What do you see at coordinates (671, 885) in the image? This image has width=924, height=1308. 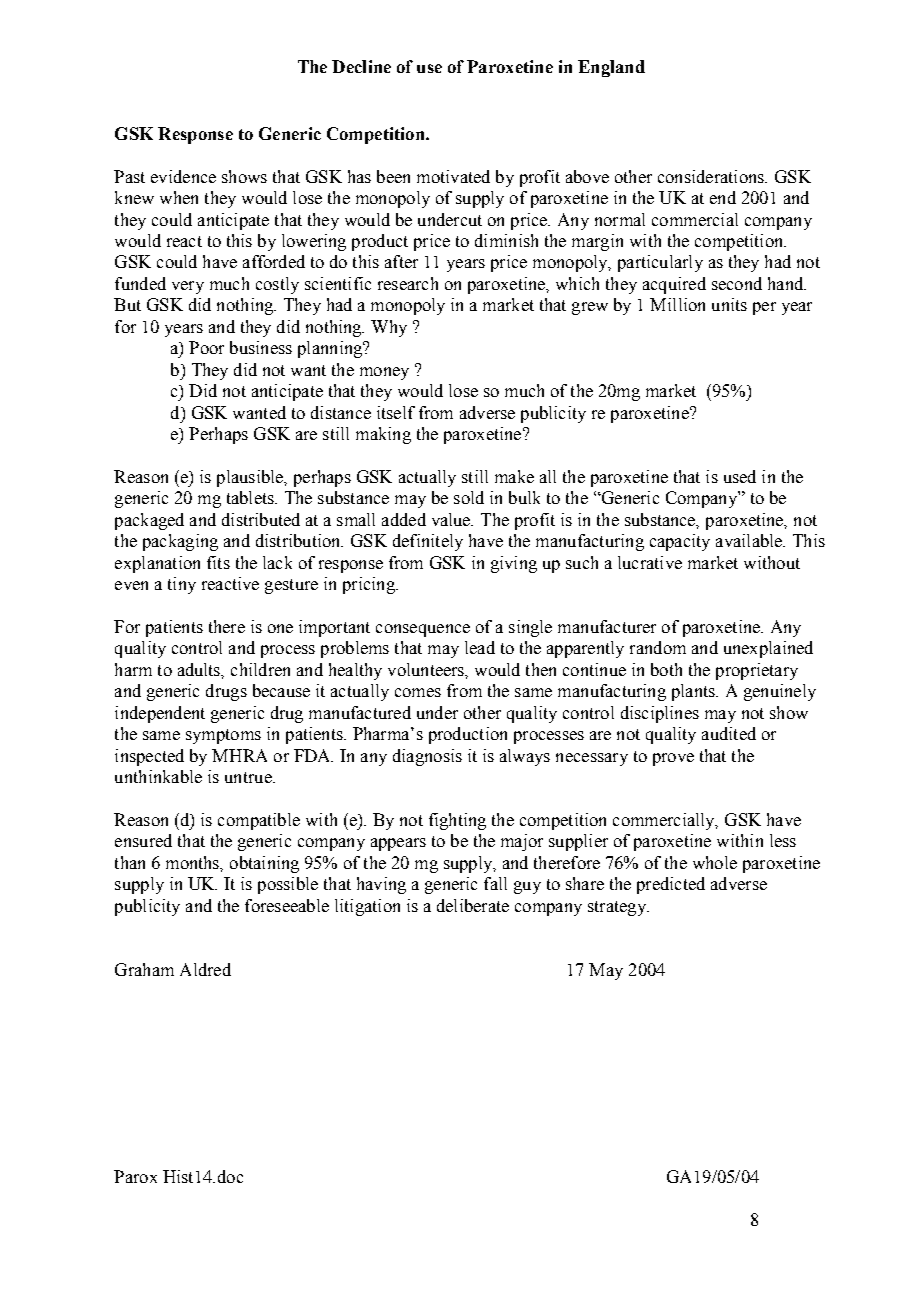 I see `predicted` at bounding box center [671, 885].
